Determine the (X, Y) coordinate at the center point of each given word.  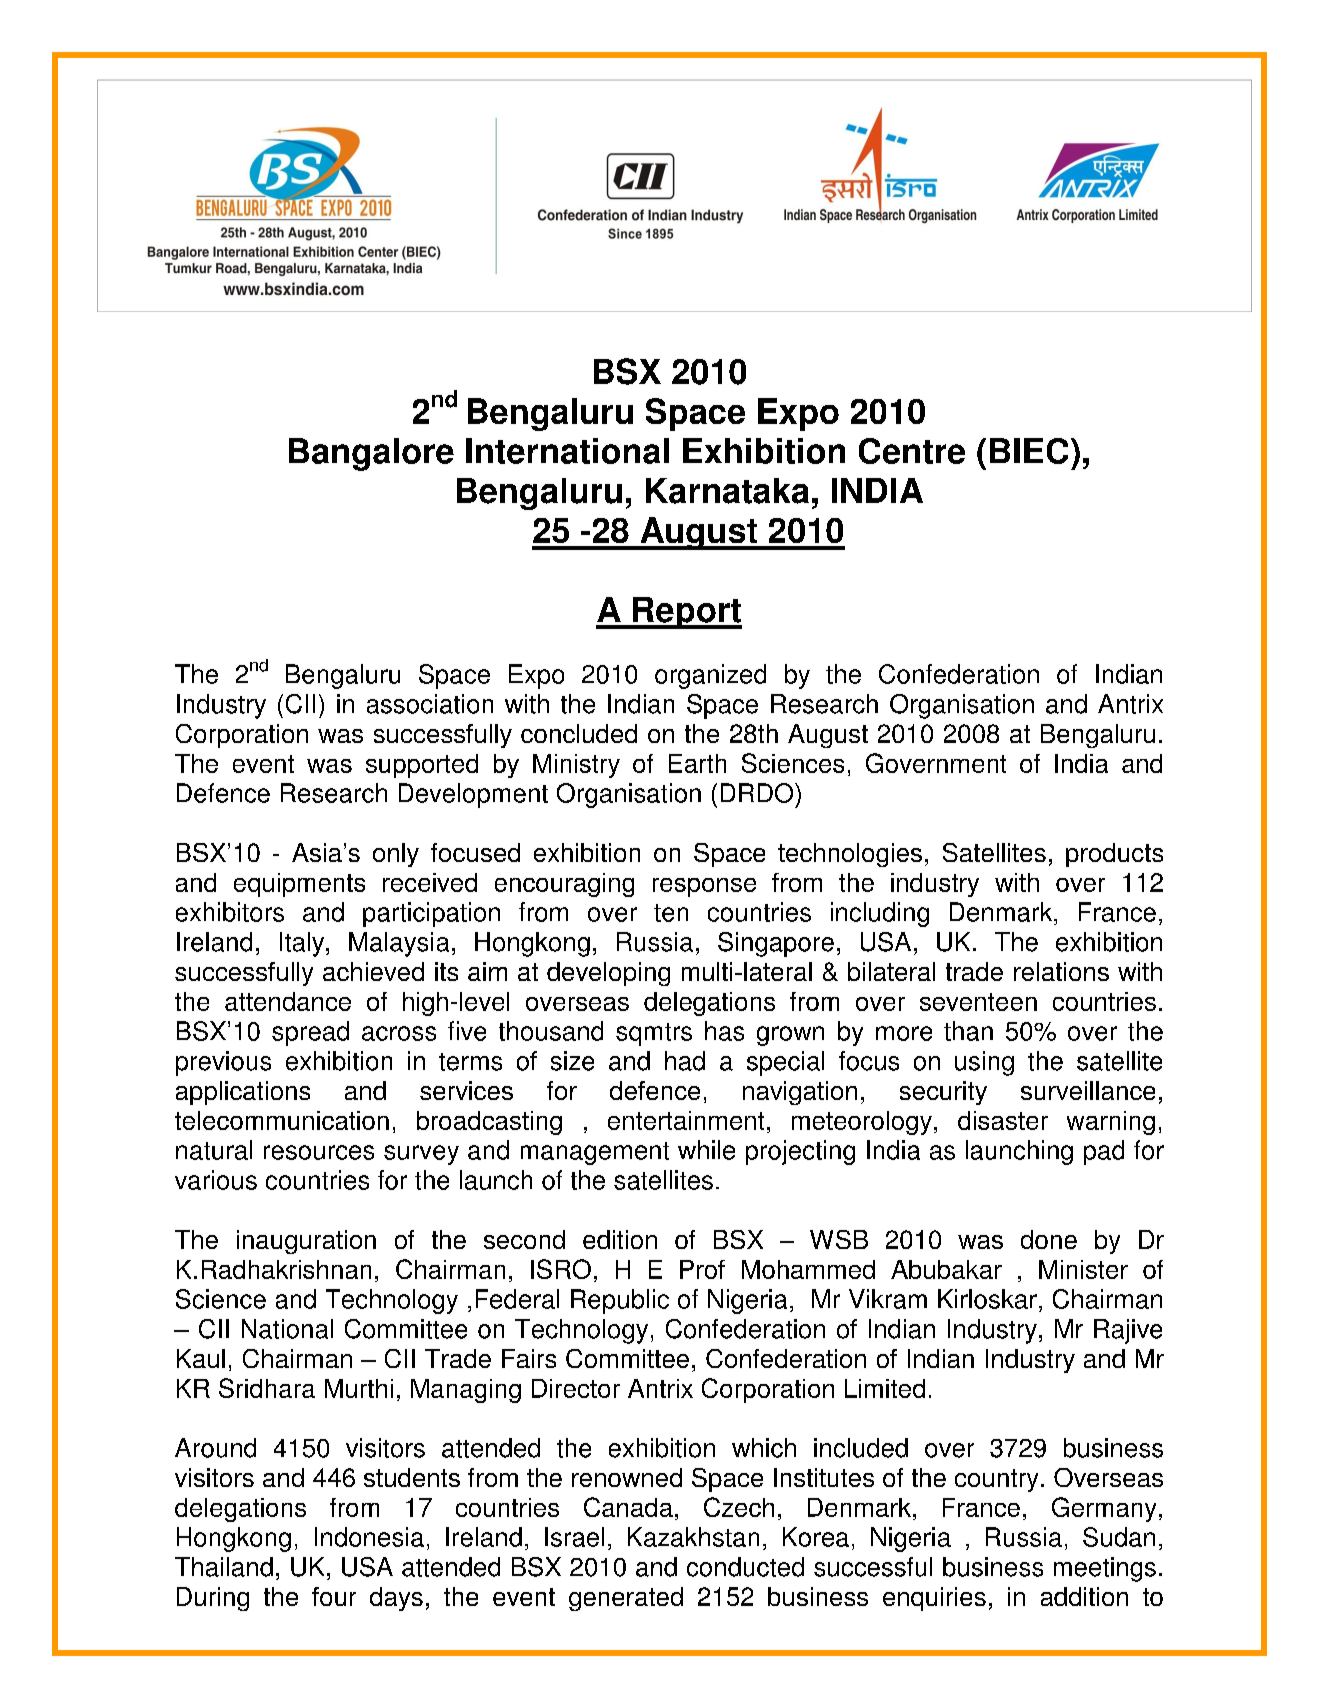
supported (422, 766)
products (1114, 855)
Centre (912, 451)
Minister (1083, 1269)
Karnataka (727, 491)
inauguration (306, 1242)
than (968, 1031)
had (685, 1061)
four (334, 1596)
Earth (697, 763)
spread (310, 1033)
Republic (620, 1301)
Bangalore (371, 454)
